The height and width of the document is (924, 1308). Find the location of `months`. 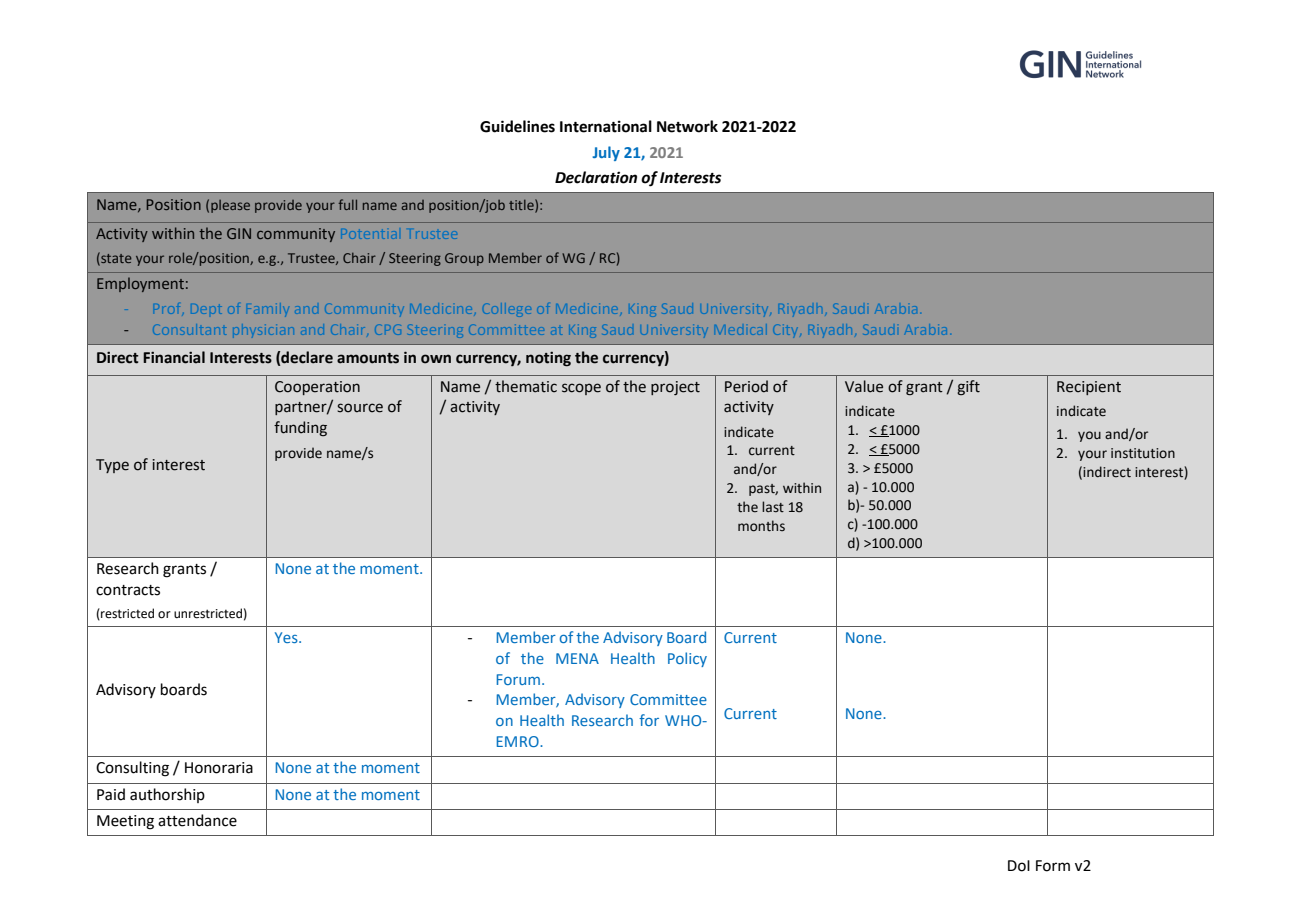

months is located at coordinates (761, 526).
